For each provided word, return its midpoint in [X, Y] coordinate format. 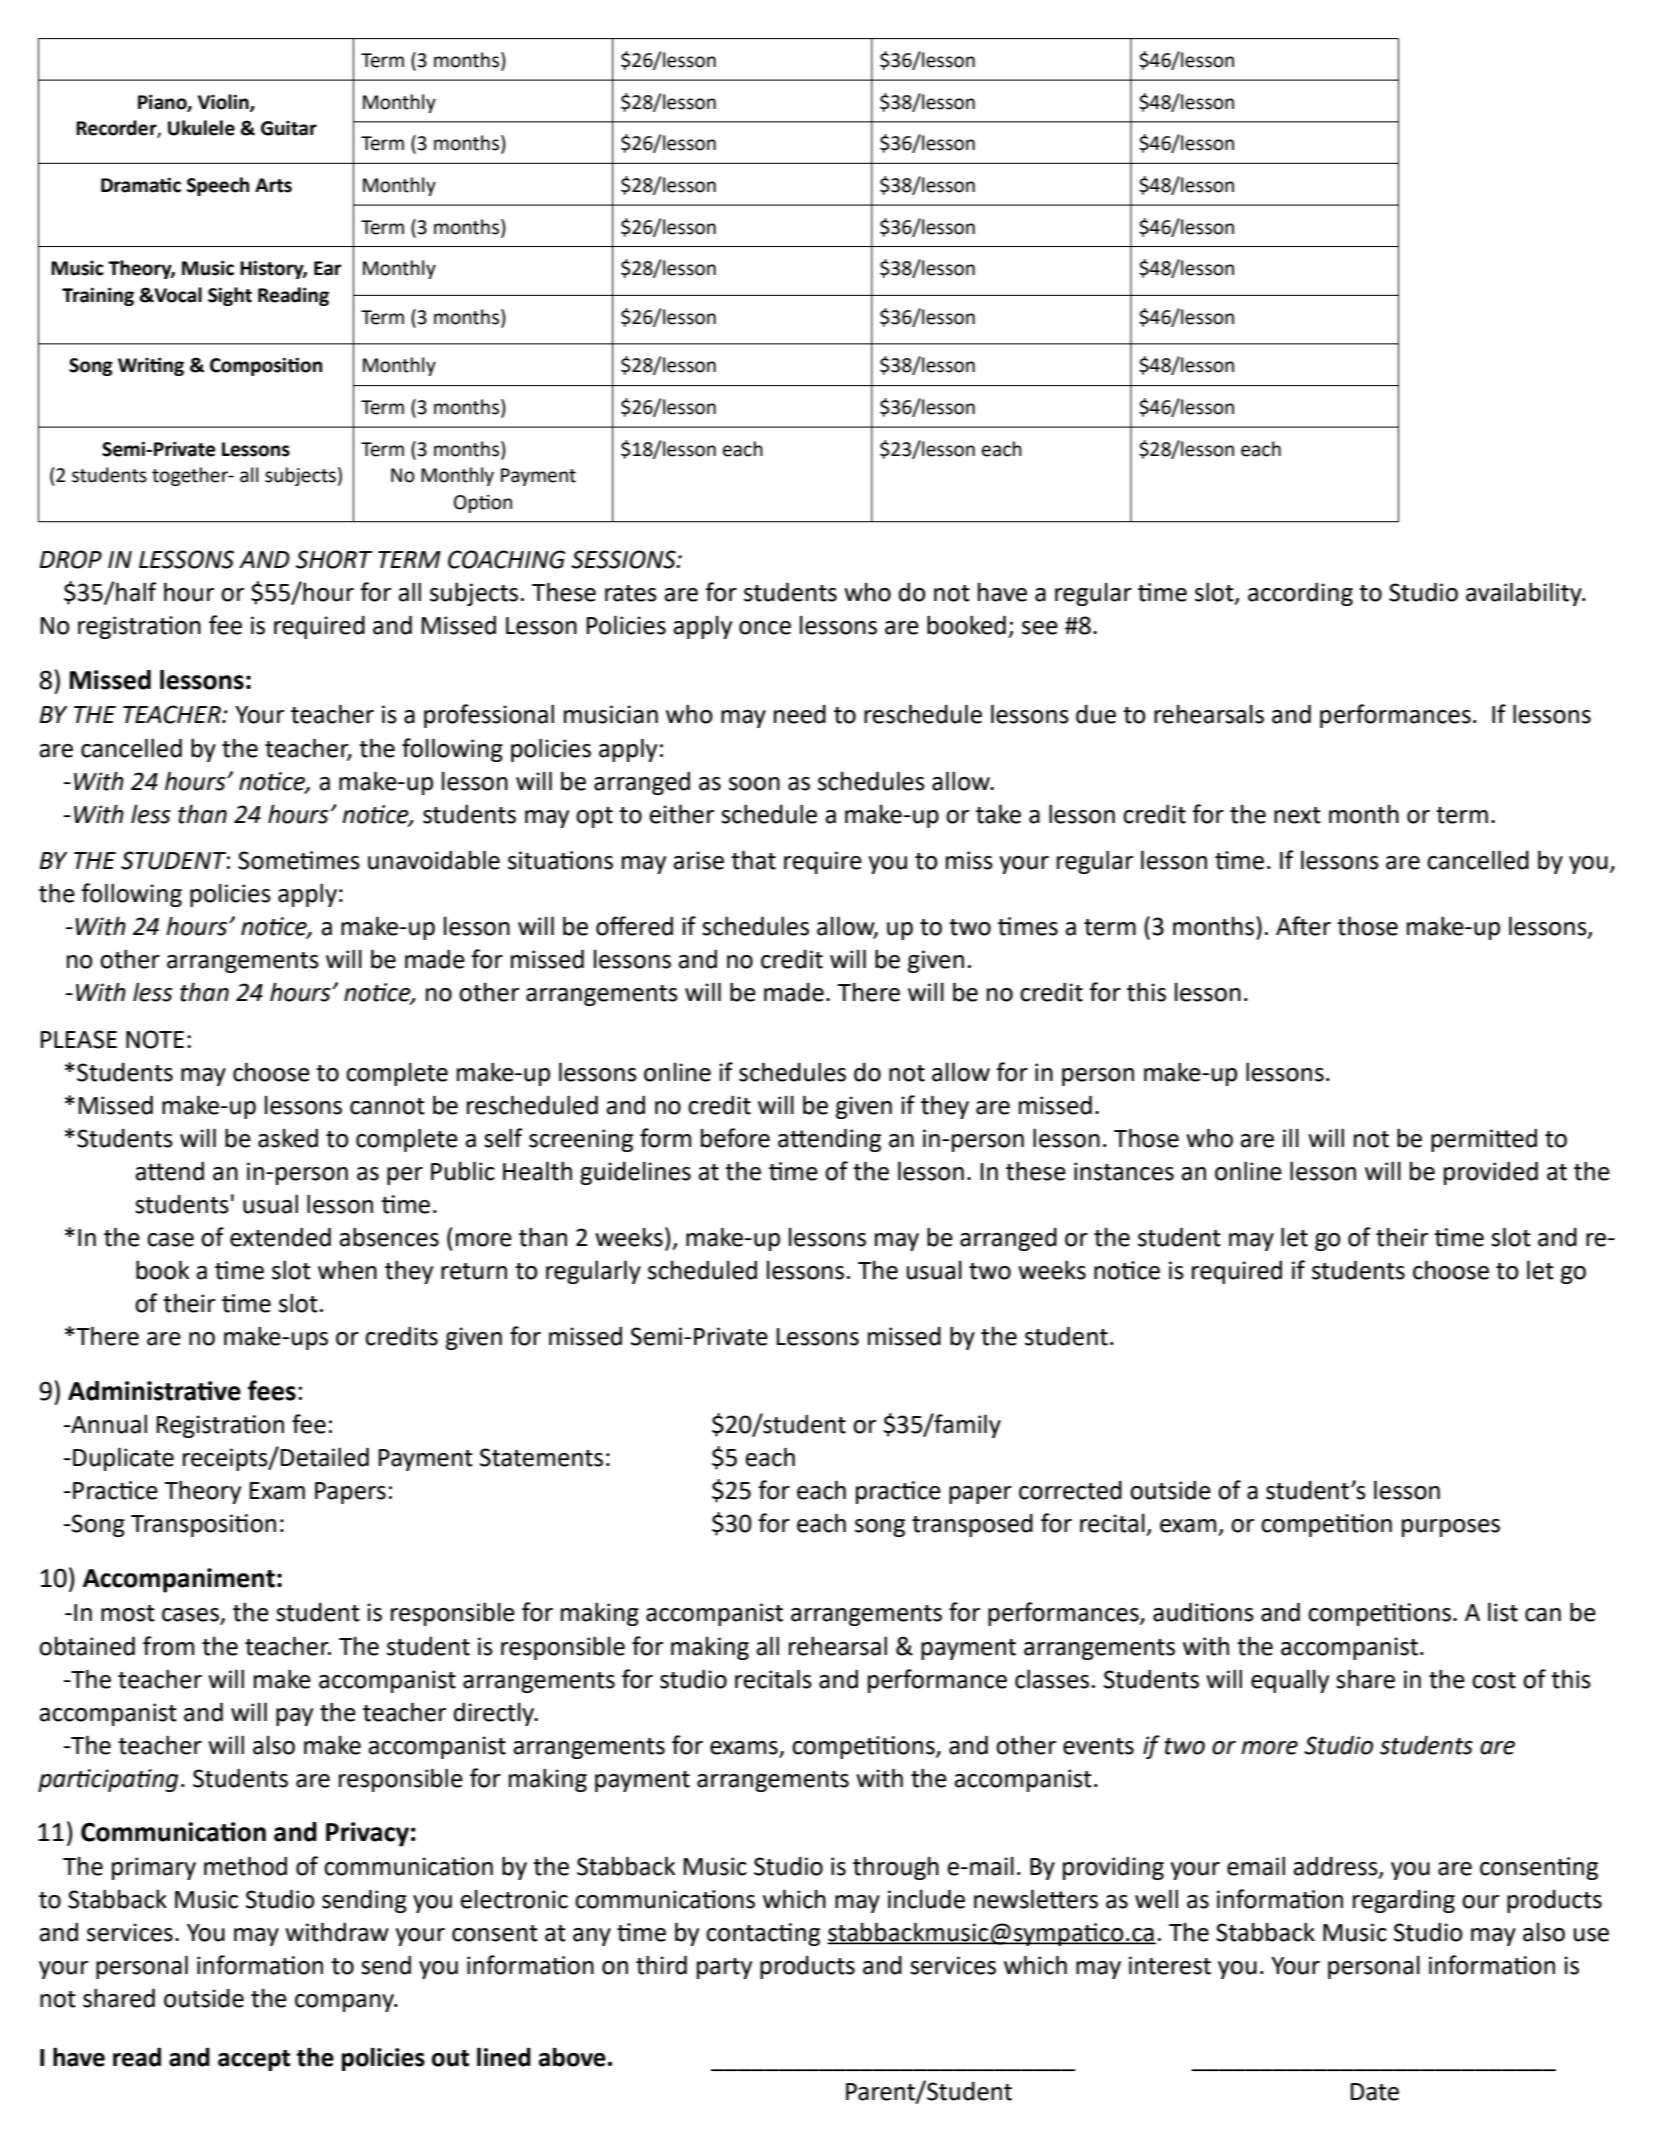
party [724, 1968]
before [735, 1138]
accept [254, 2060]
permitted [1484, 1140]
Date [1375, 2092]
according [1300, 594]
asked [288, 1138]
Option [483, 503]
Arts [273, 185]
